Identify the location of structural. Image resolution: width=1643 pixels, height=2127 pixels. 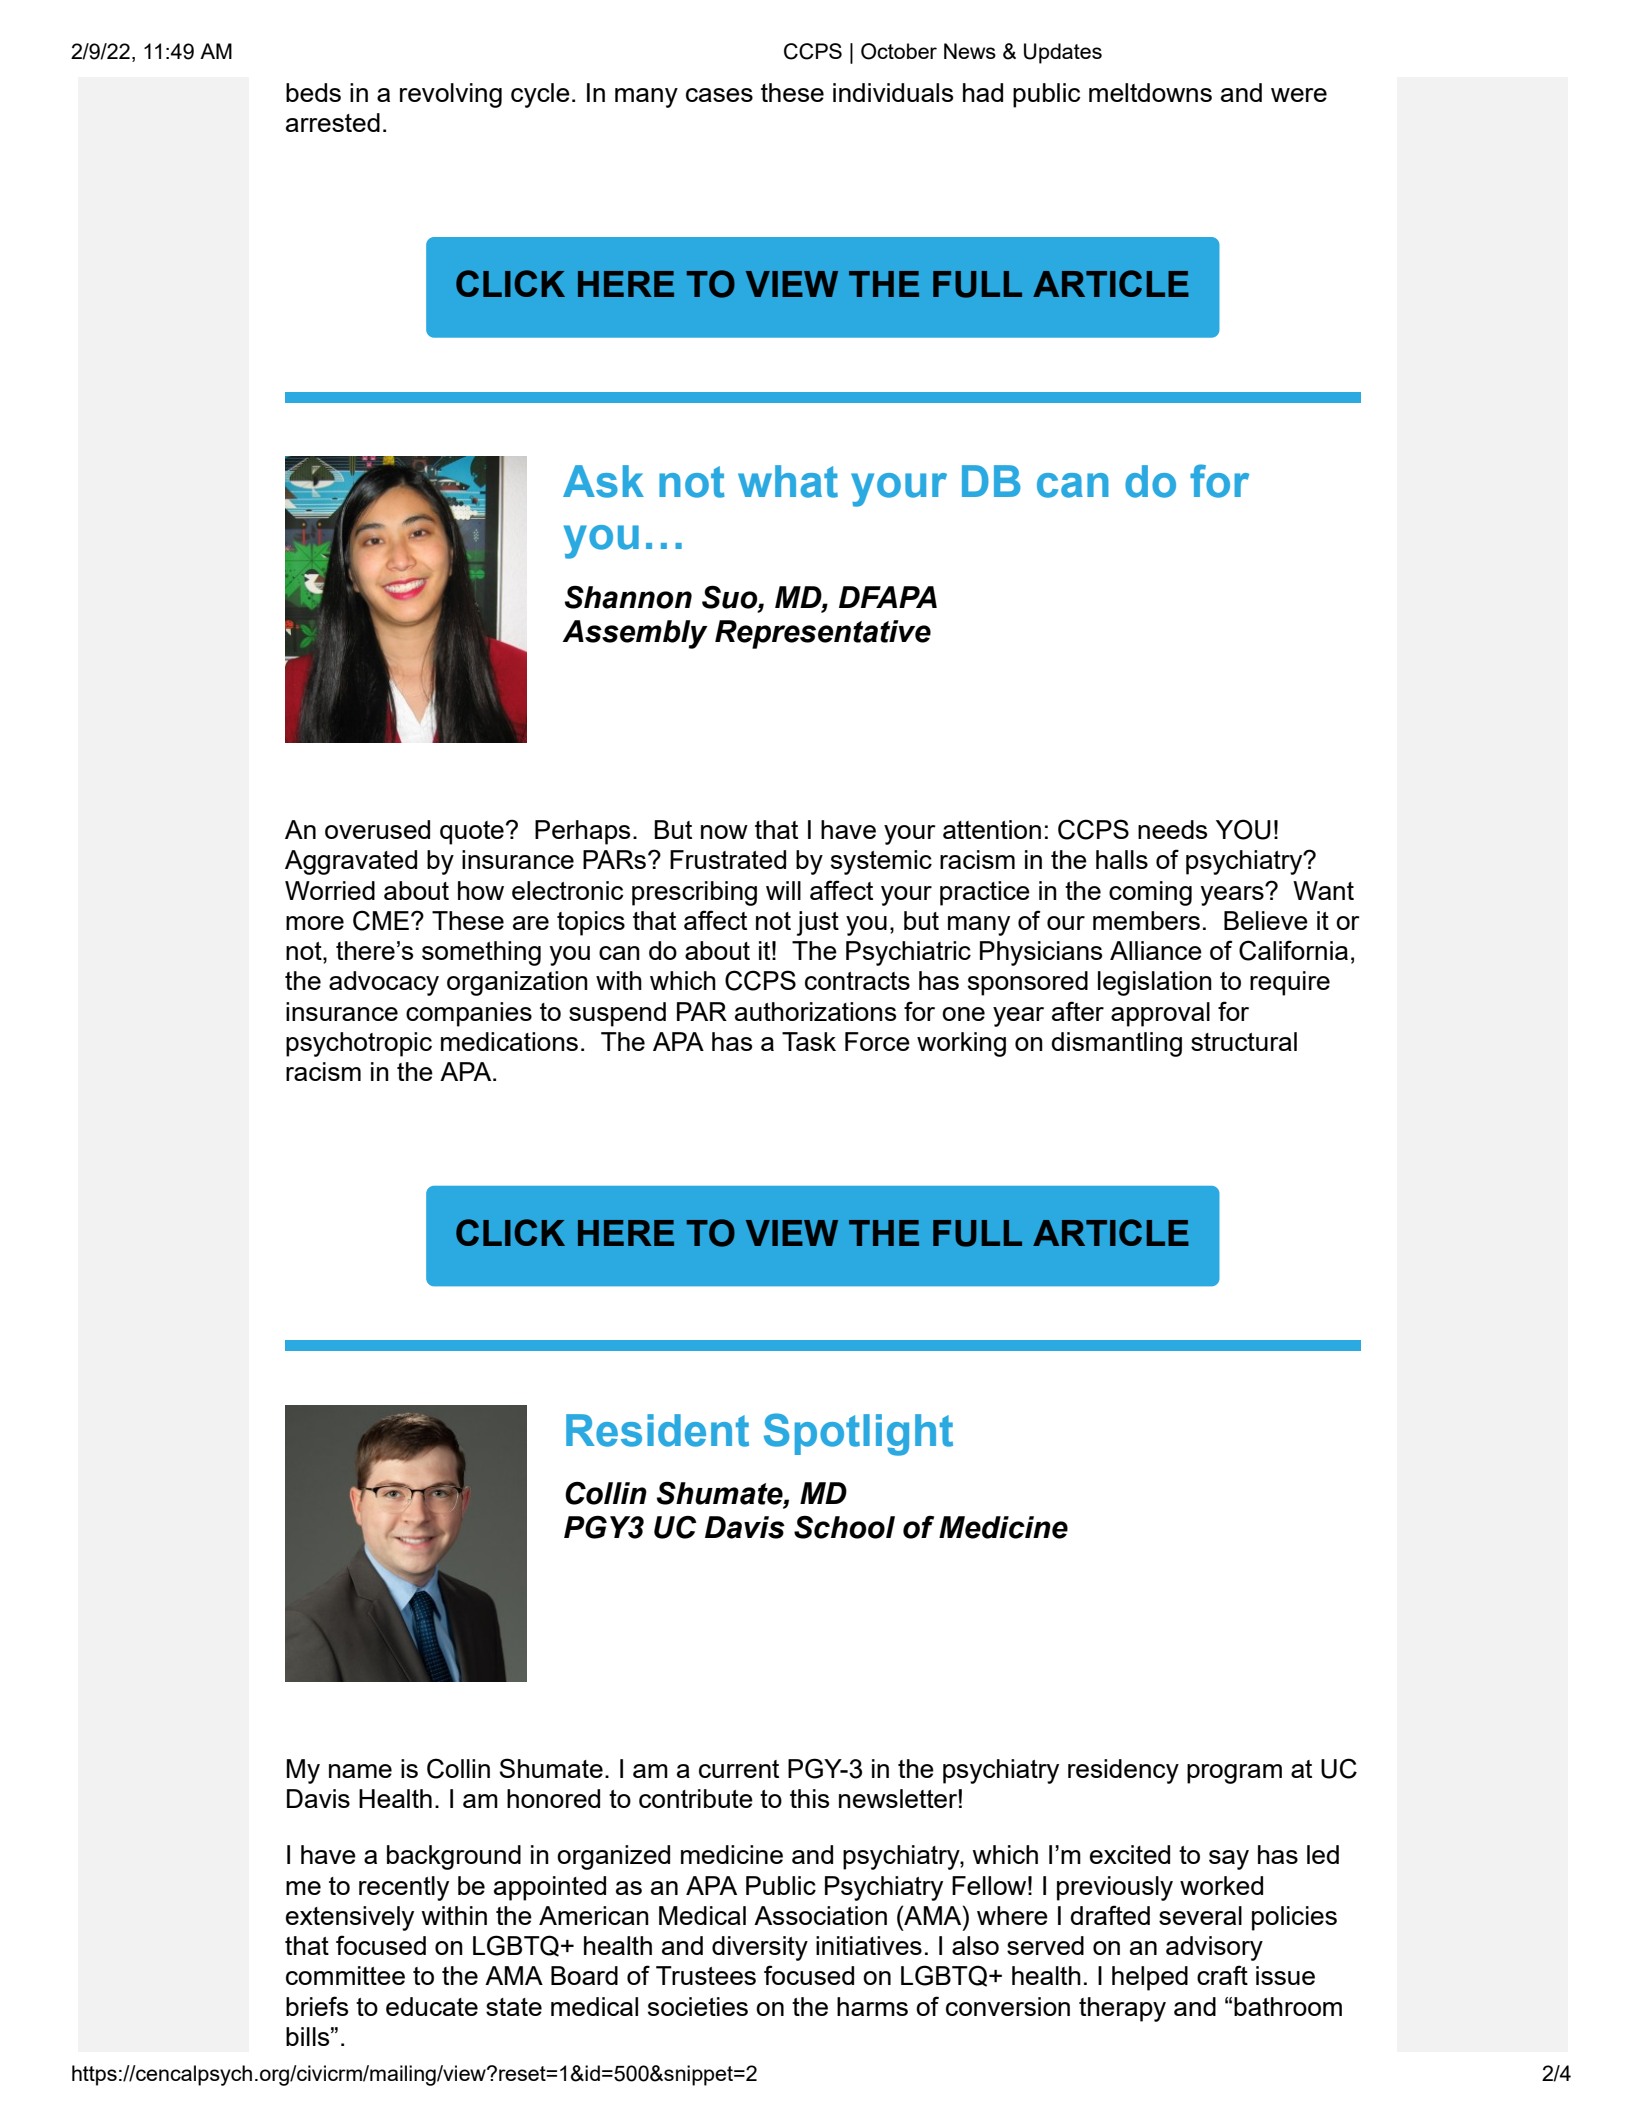
(1244, 1041).
